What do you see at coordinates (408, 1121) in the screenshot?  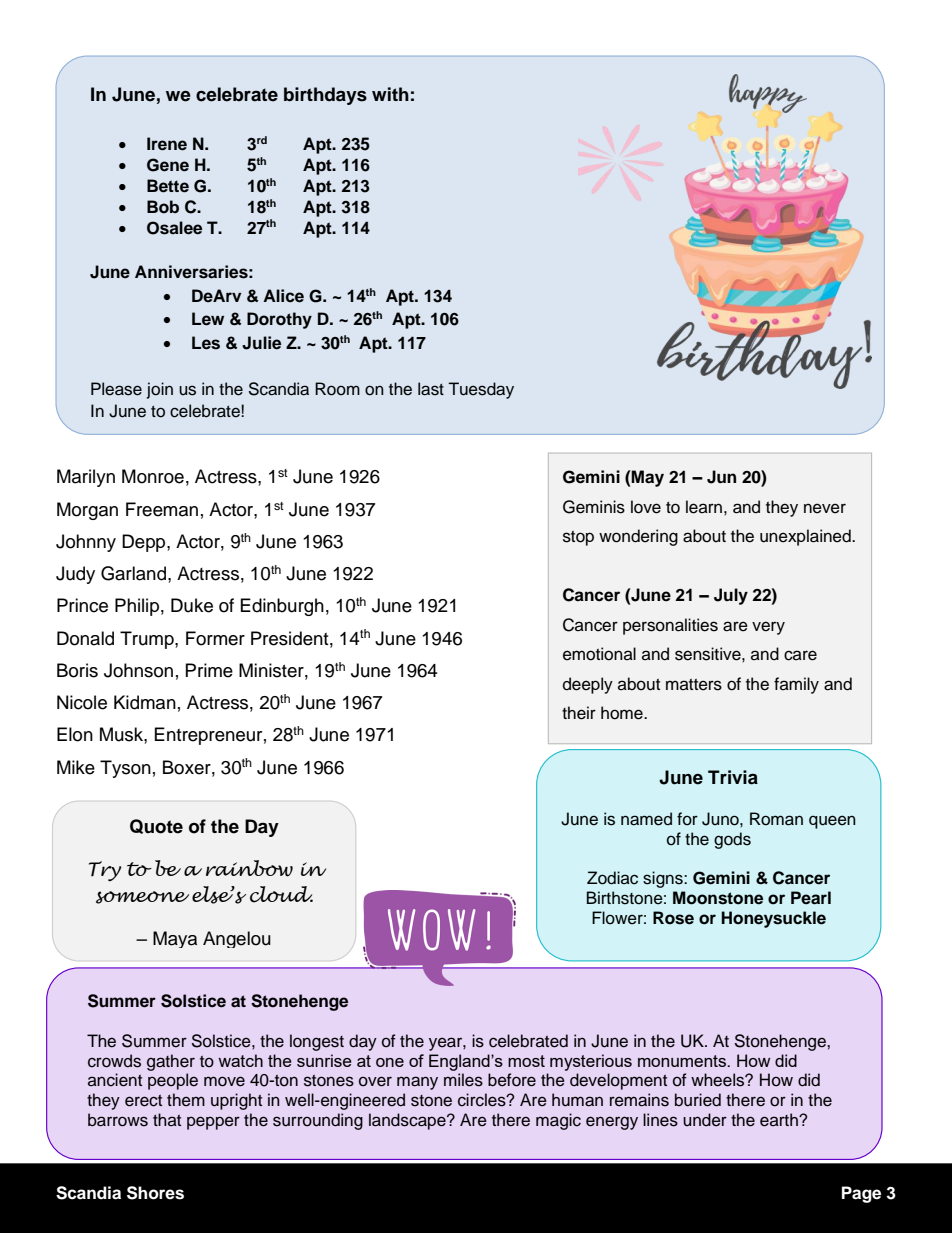 I see `landscape` at bounding box center [408, 1121].
